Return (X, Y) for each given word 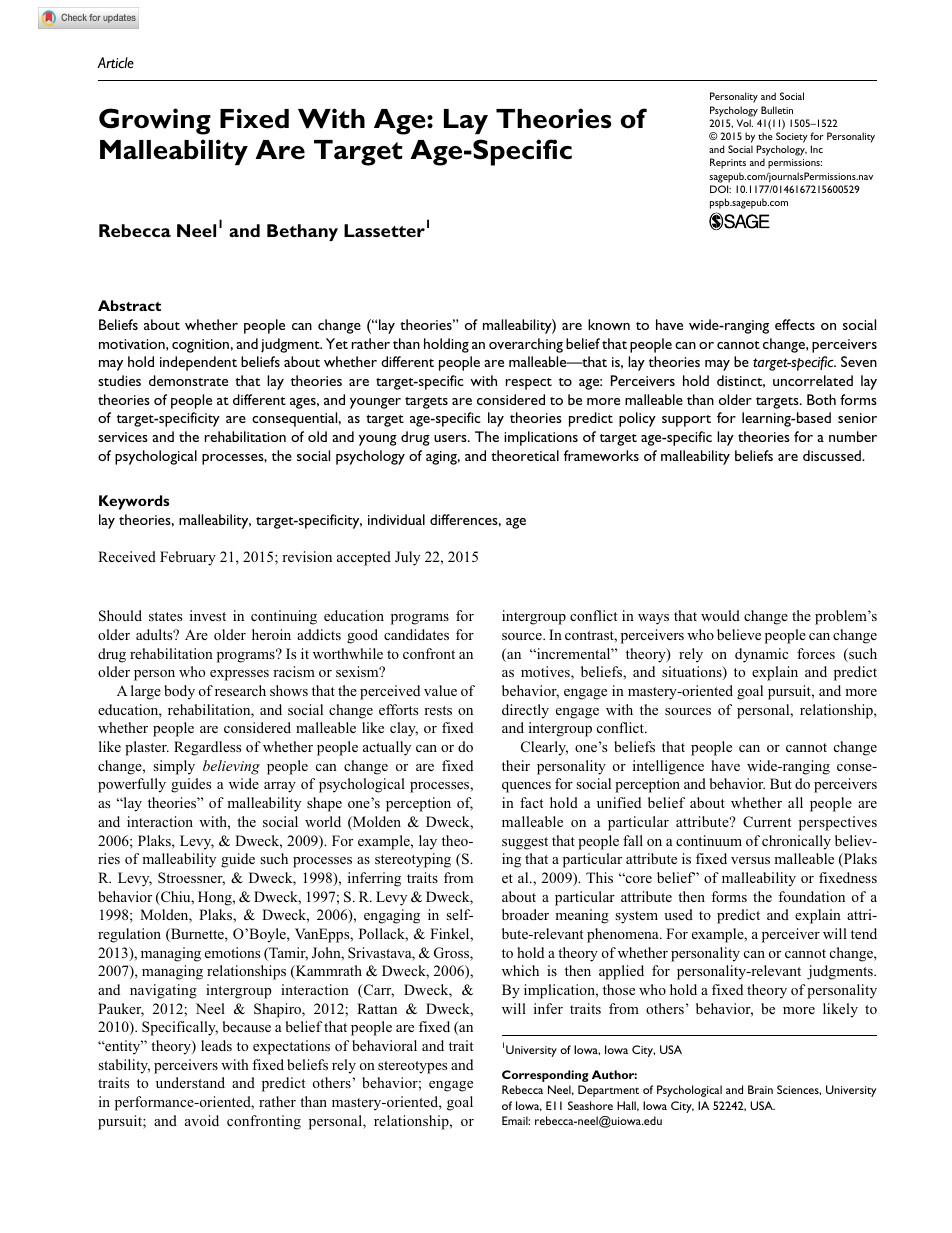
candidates (416, 634)
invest (208, 615)
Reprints (728, 163)
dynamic (761, 655)
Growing (155, 121)
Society (792, 137)
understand (190, 1082)
